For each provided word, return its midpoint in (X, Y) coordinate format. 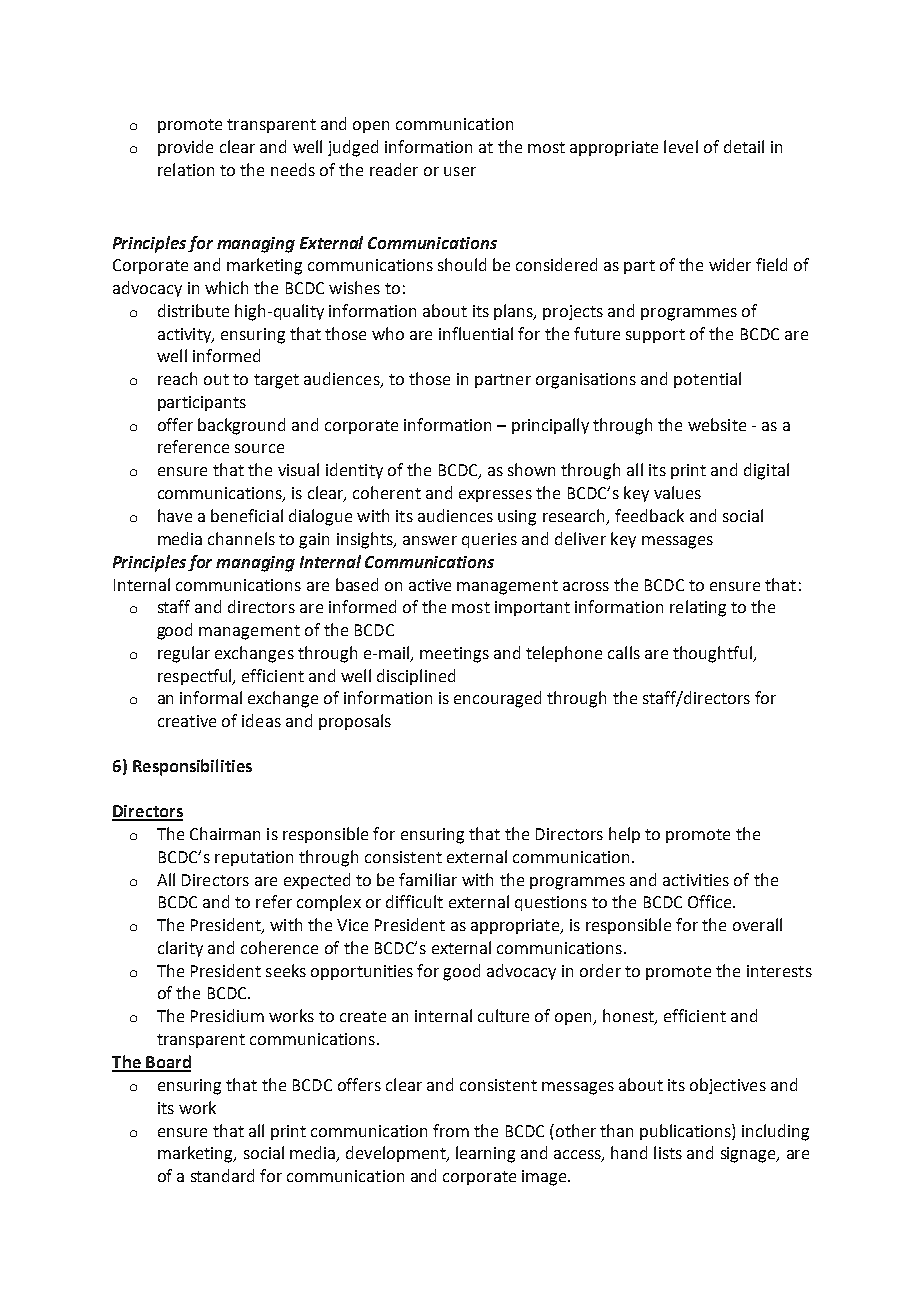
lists (668, 1152)
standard (222, 1175)
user (460, 171)
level (681, 146)
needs (293, 169)
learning (485, 1154)
